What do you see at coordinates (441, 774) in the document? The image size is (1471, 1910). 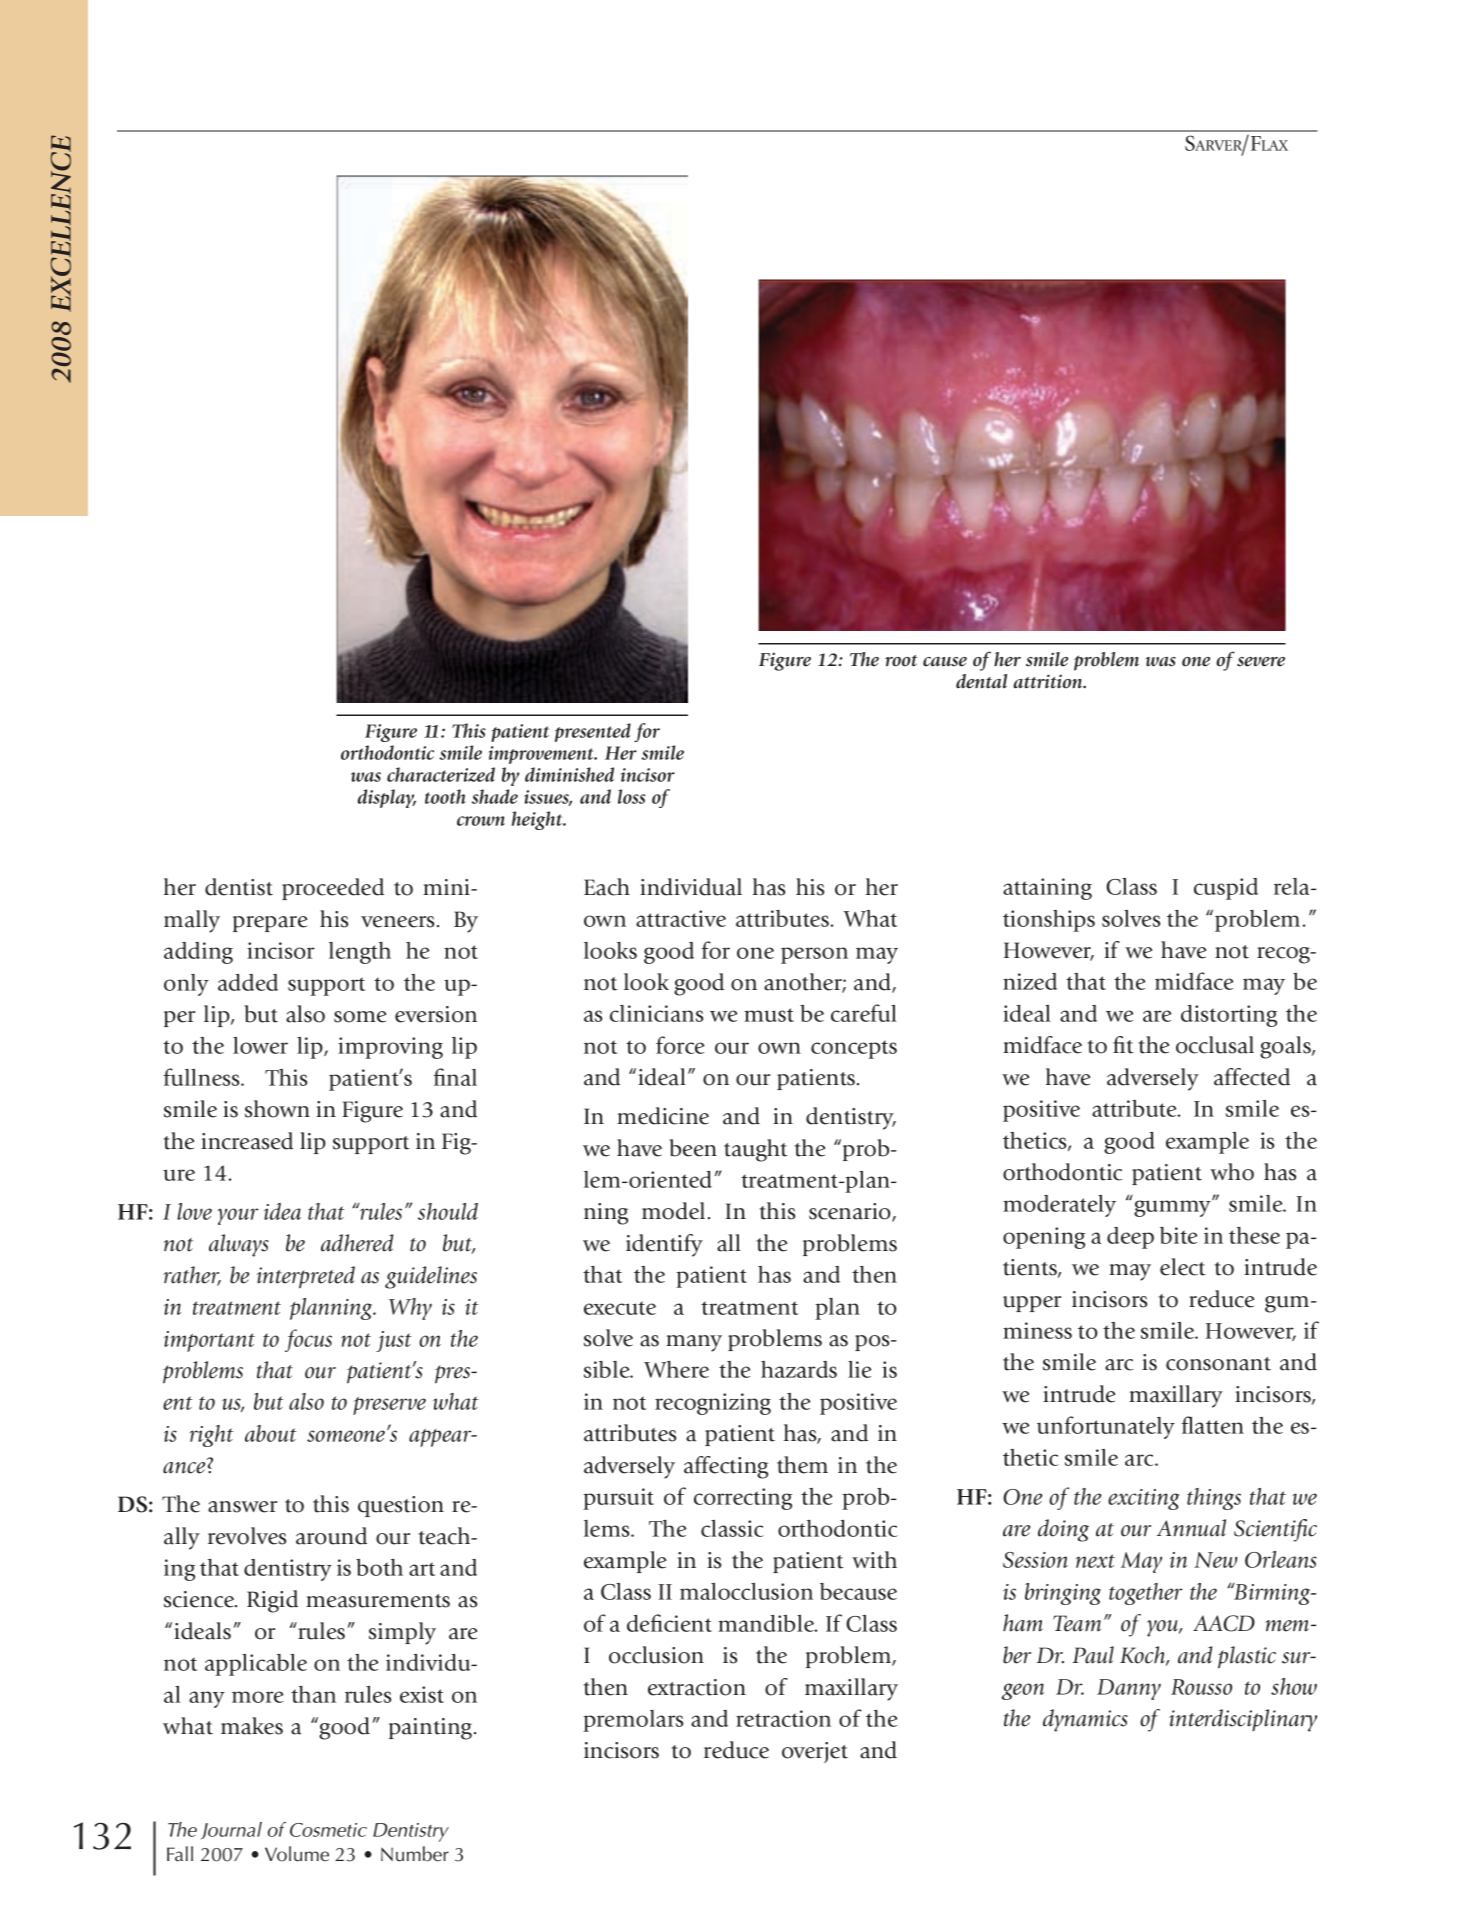 I see `characterized` at bounding box center [441, 774].
